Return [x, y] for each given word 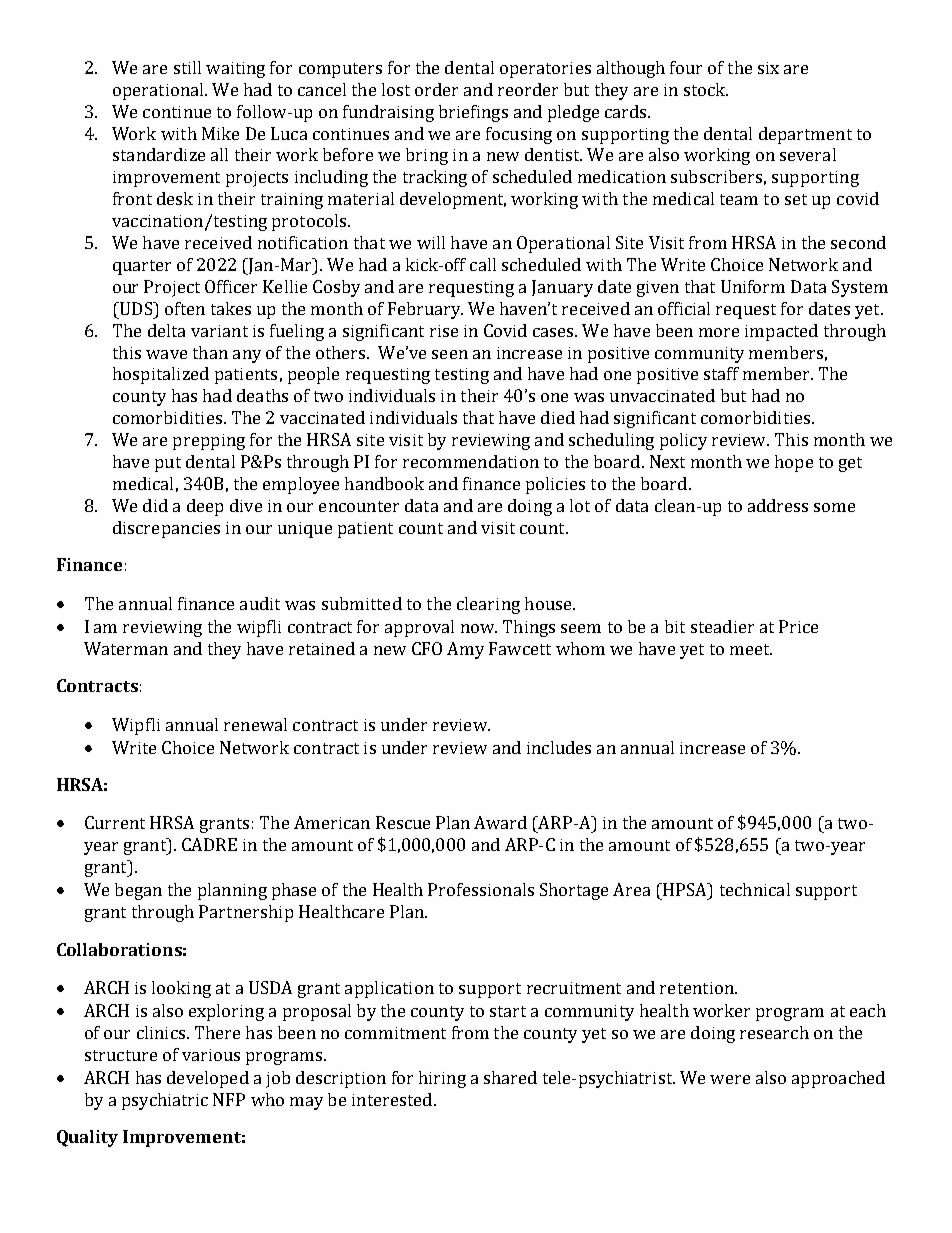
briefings [473, 113]
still [187, 67]
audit [260, 603]
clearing [488, 605]
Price [798, 626]
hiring [442, 1079]
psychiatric [165, 1101]
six [768, 68]
